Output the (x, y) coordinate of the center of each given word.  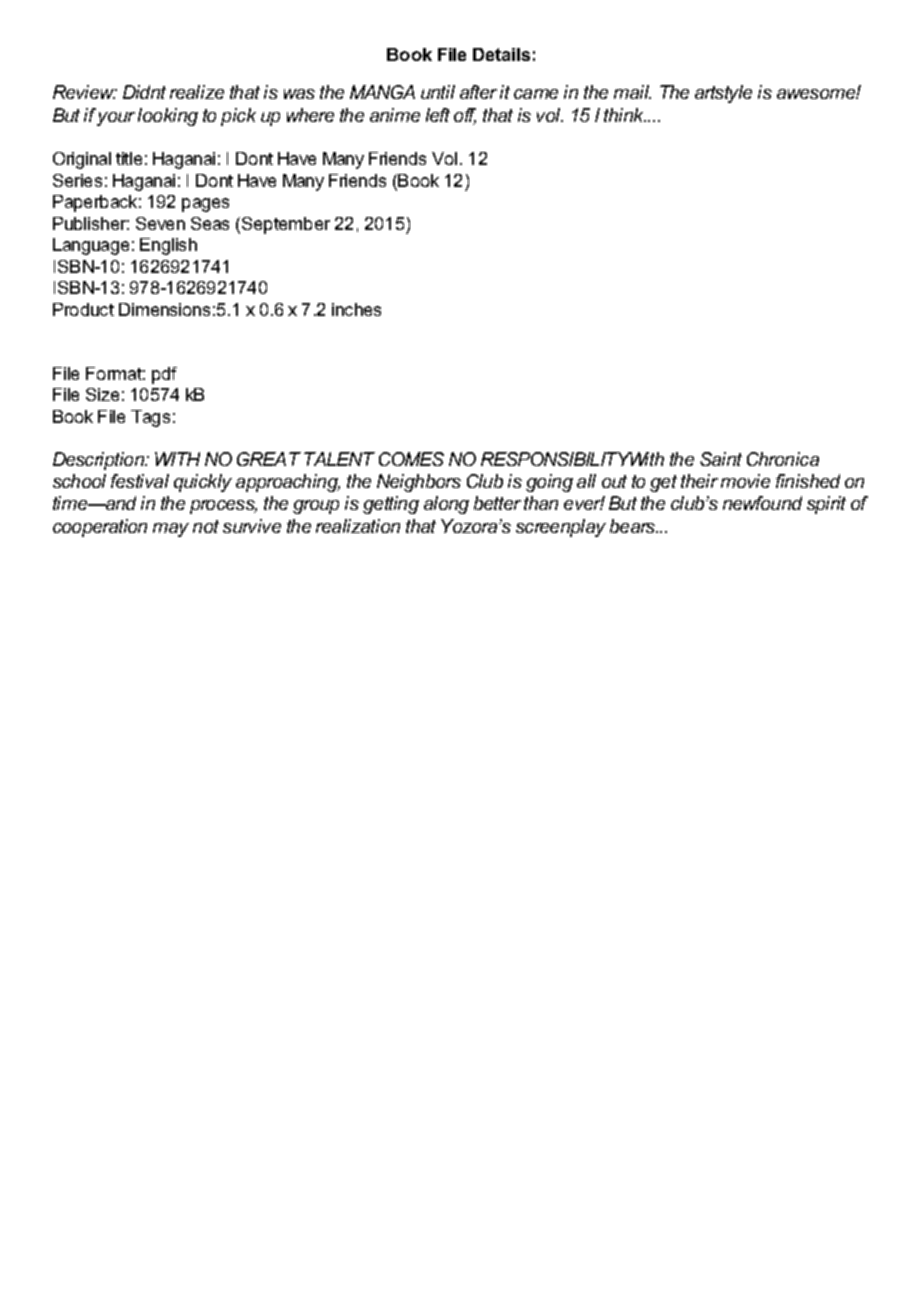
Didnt (144, 92)
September (284, 225)
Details (501, 54)
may (171, 530)
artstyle (723, 94)
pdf (164, 375)
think (625, 115)
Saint (721, 459)
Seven (160, 223)
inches (356, 309)
